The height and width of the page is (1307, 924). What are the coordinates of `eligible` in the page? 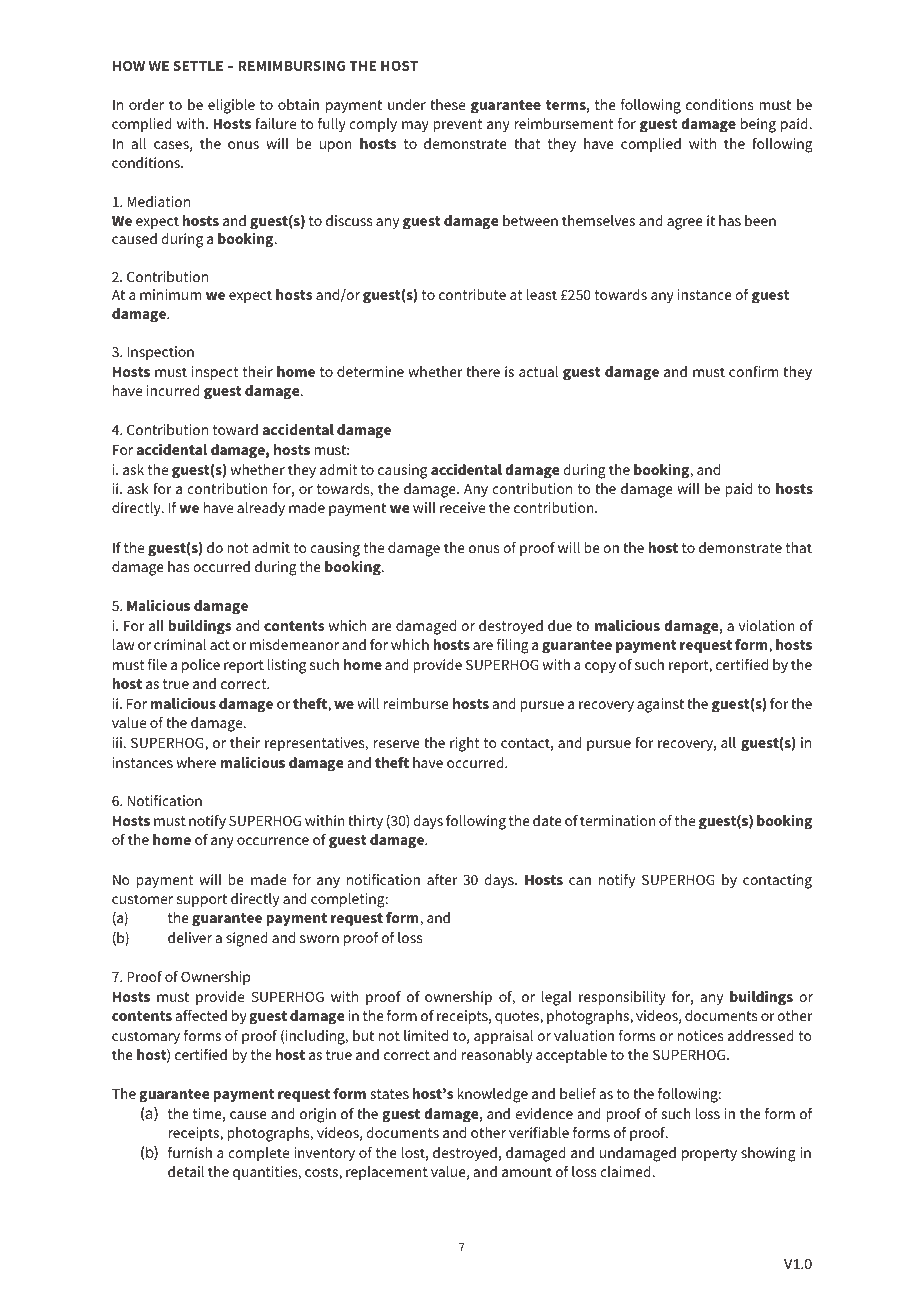 It's located at (231, 106).
